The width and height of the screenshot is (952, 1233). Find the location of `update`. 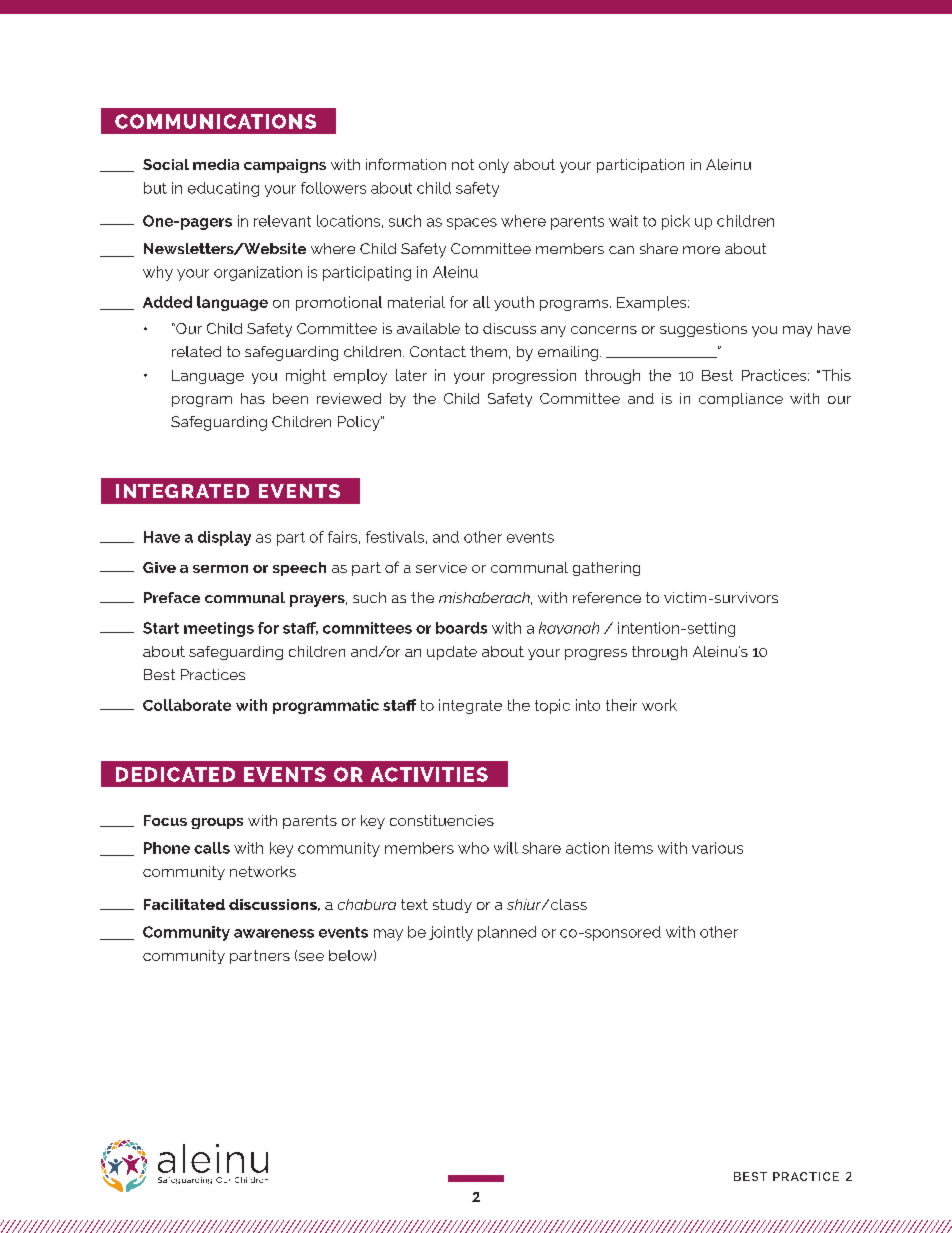

update is located at coordinates (452, 653).
